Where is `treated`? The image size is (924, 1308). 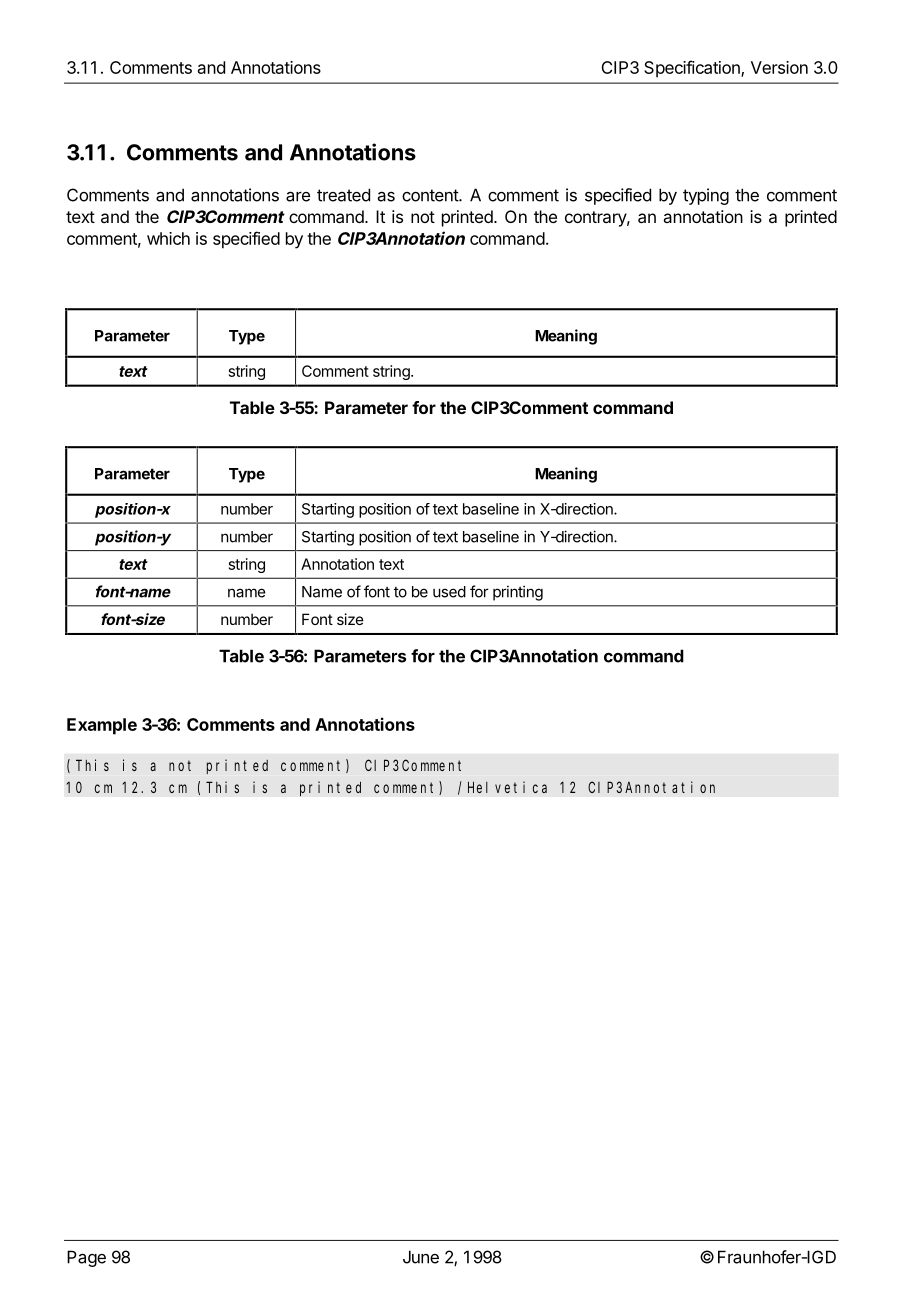
treated is located at coordinates (343, 195).
